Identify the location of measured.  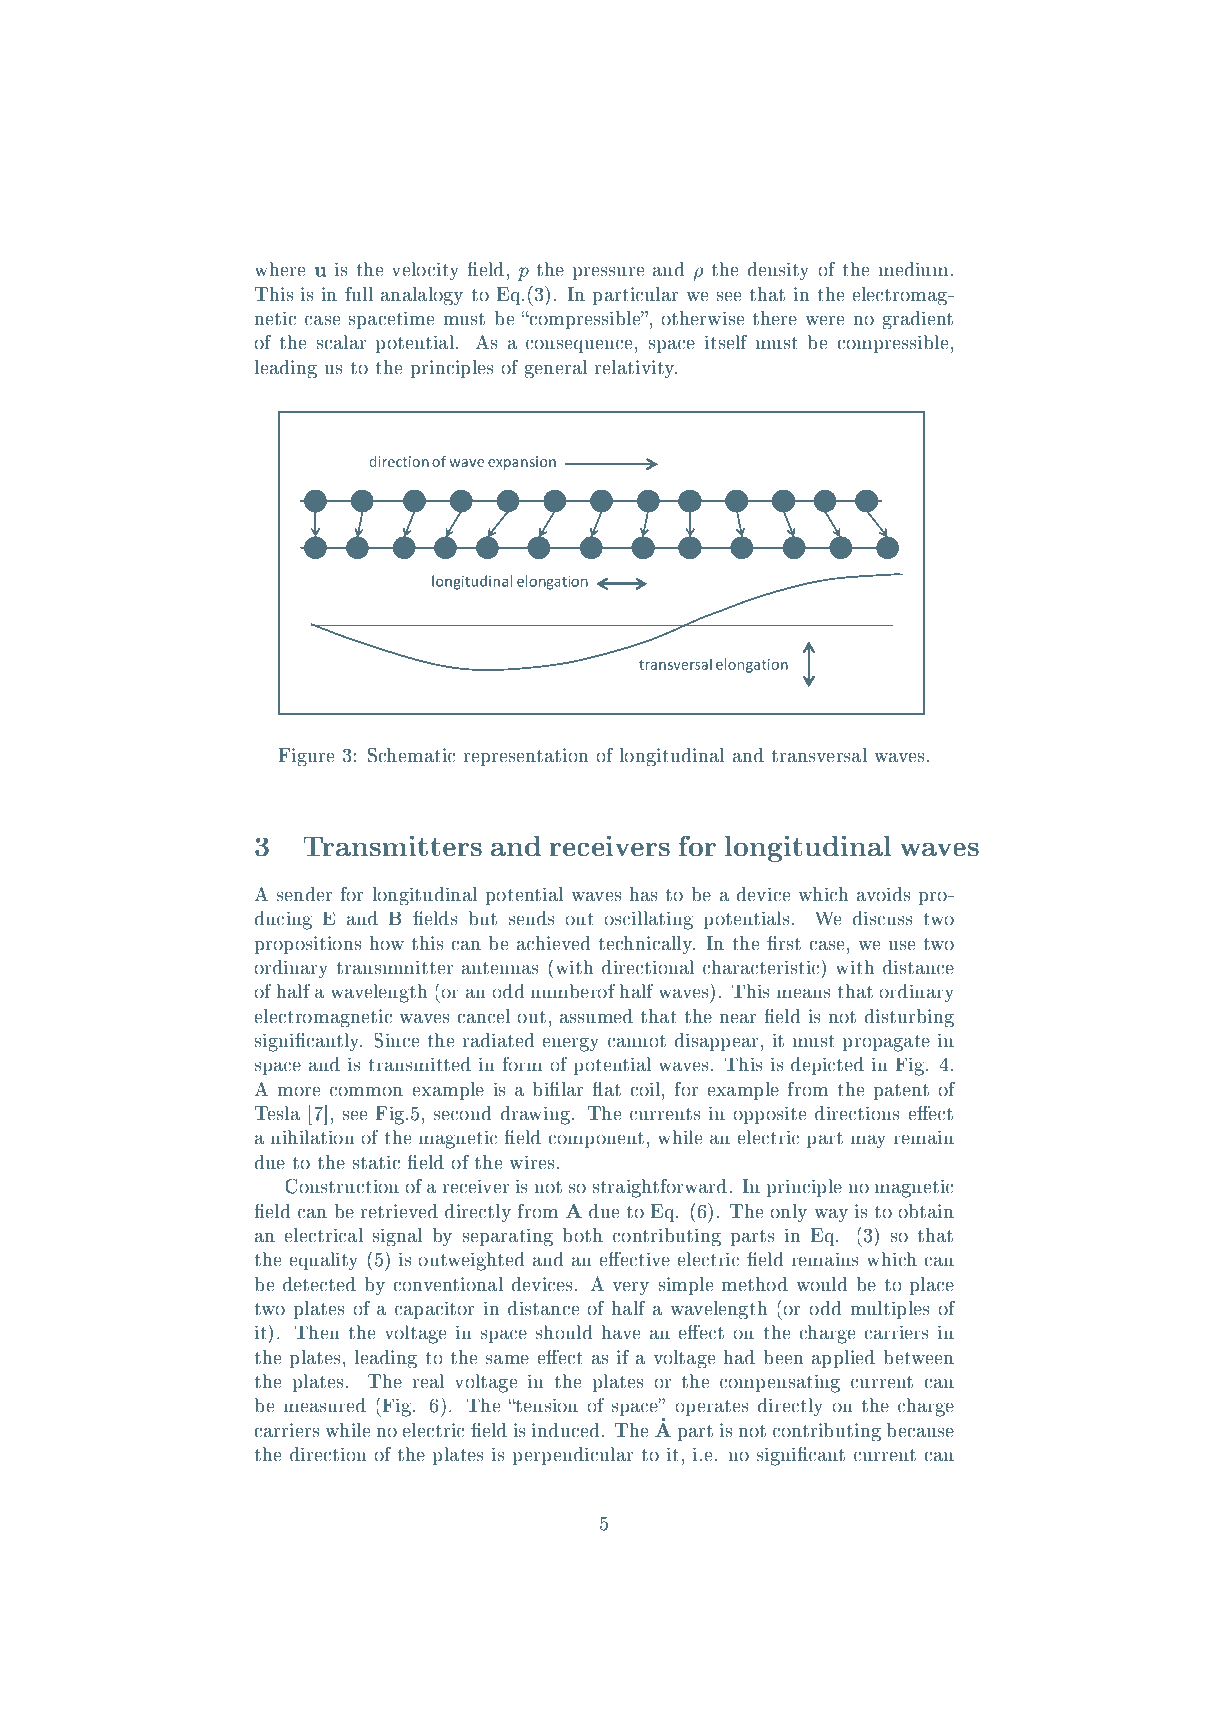
(324, 1405).
